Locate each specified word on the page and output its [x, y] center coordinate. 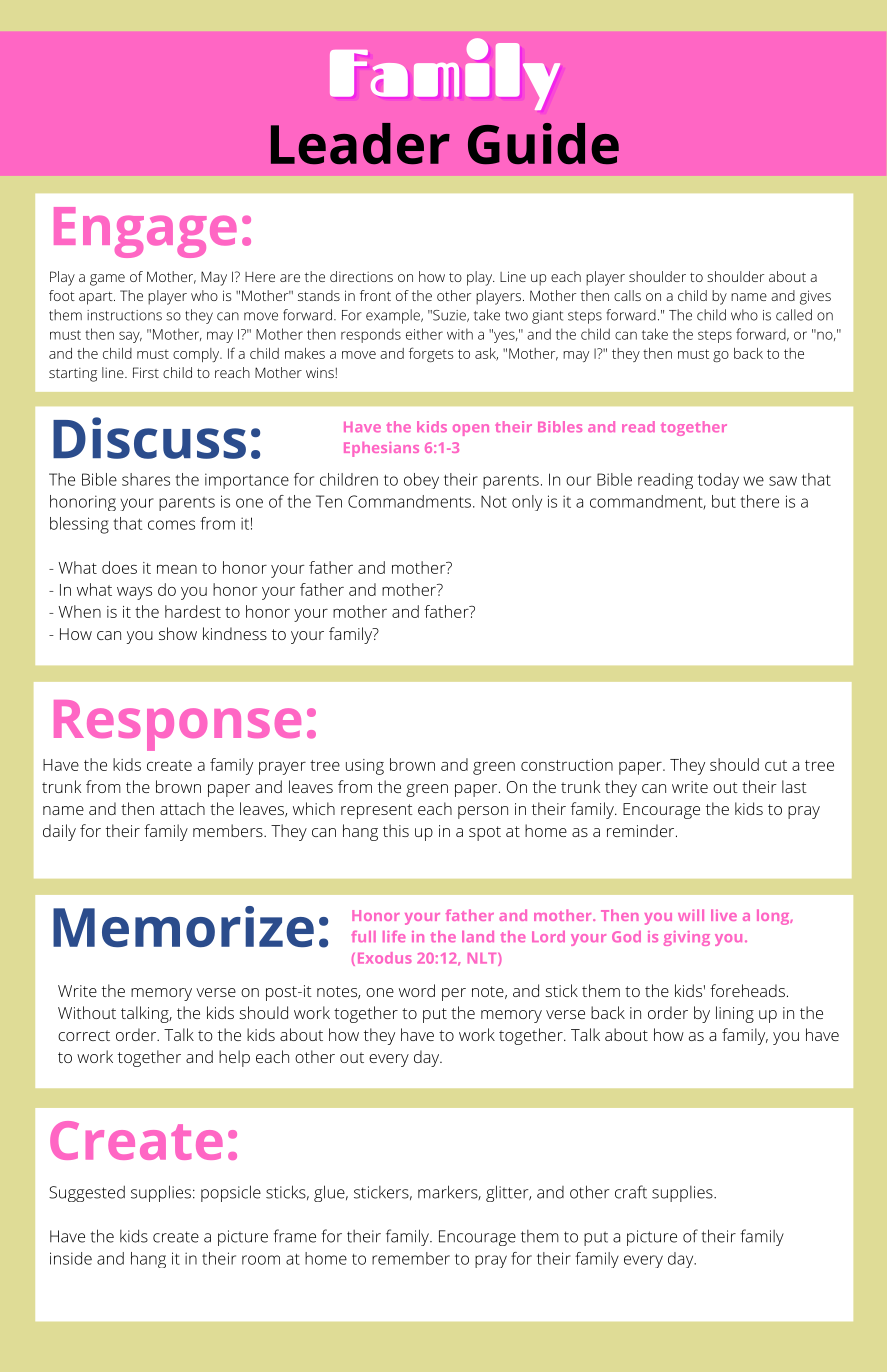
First [146, 372]
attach [182, 808]
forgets [431, 354]
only [527, 503]
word [417, 990]
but [724, 501]
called [794, 315]
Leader [360, 144]
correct [84, 1035]
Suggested [87, 1193]
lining [735, 1014]
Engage [145, 232]
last [794, 786]
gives [815, 297]
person [483, 812]
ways [134, 593]
